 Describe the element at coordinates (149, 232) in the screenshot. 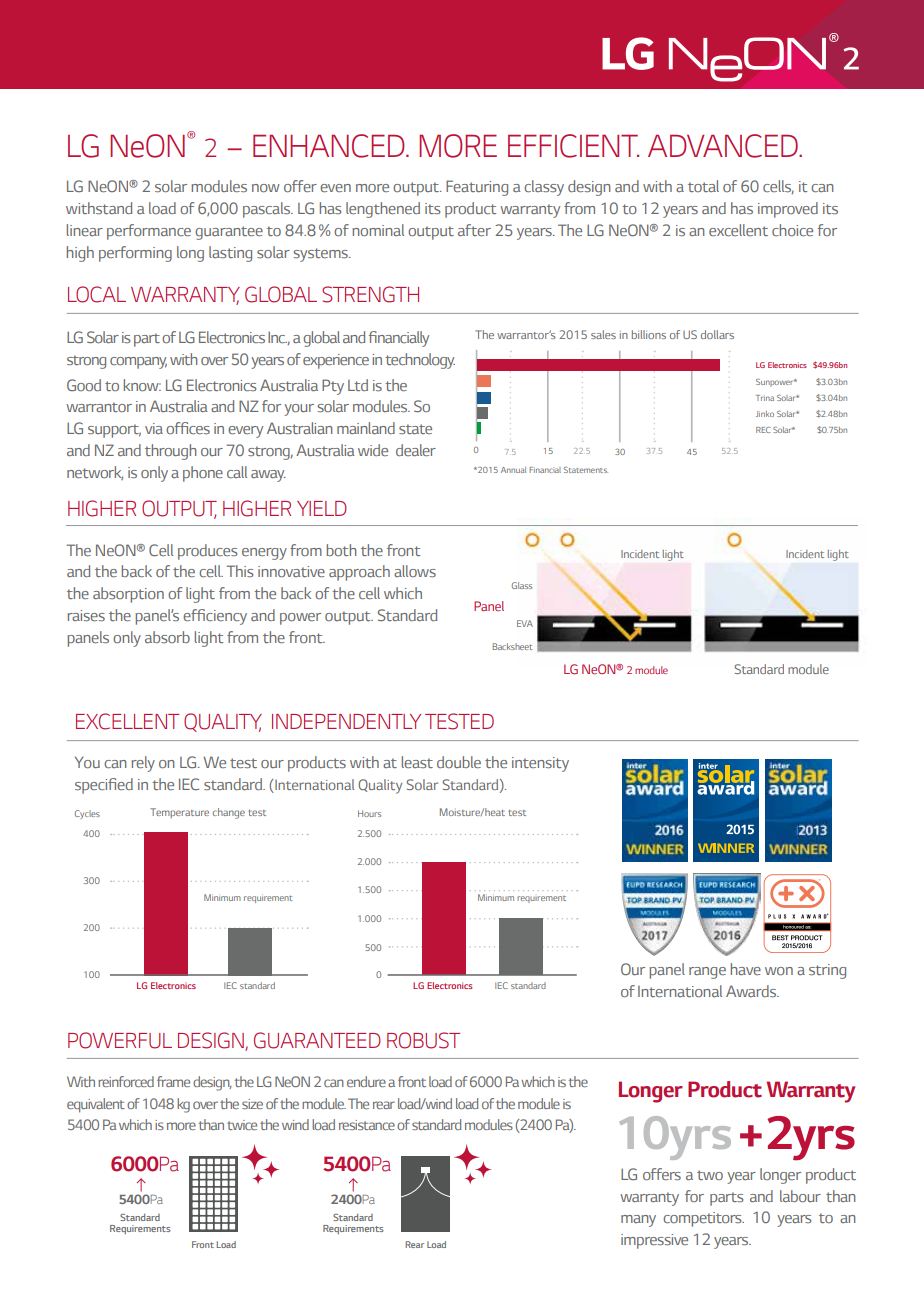

I see `performance` at that location.
